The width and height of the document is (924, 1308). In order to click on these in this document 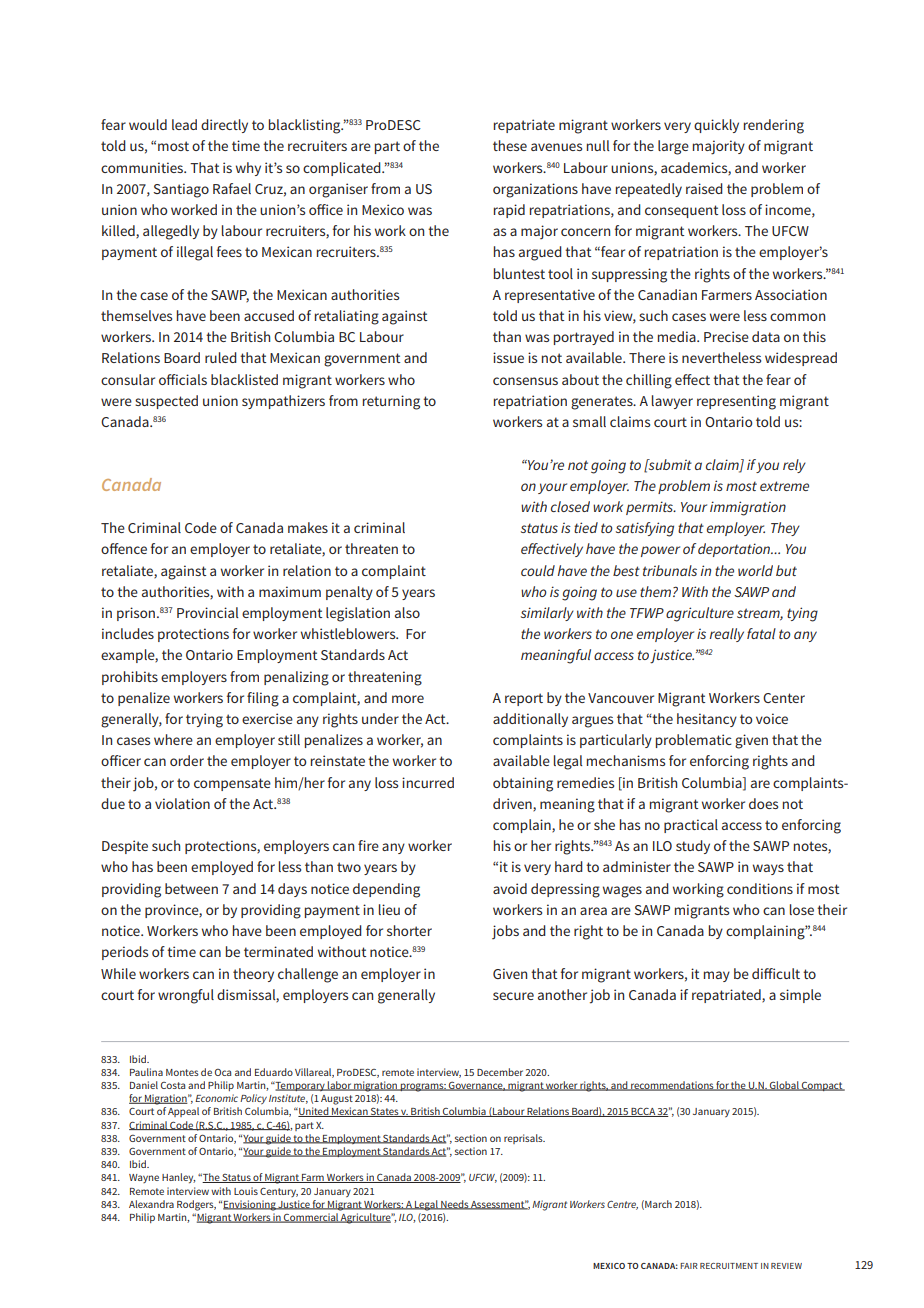, I will do `click(510, 145)`.
